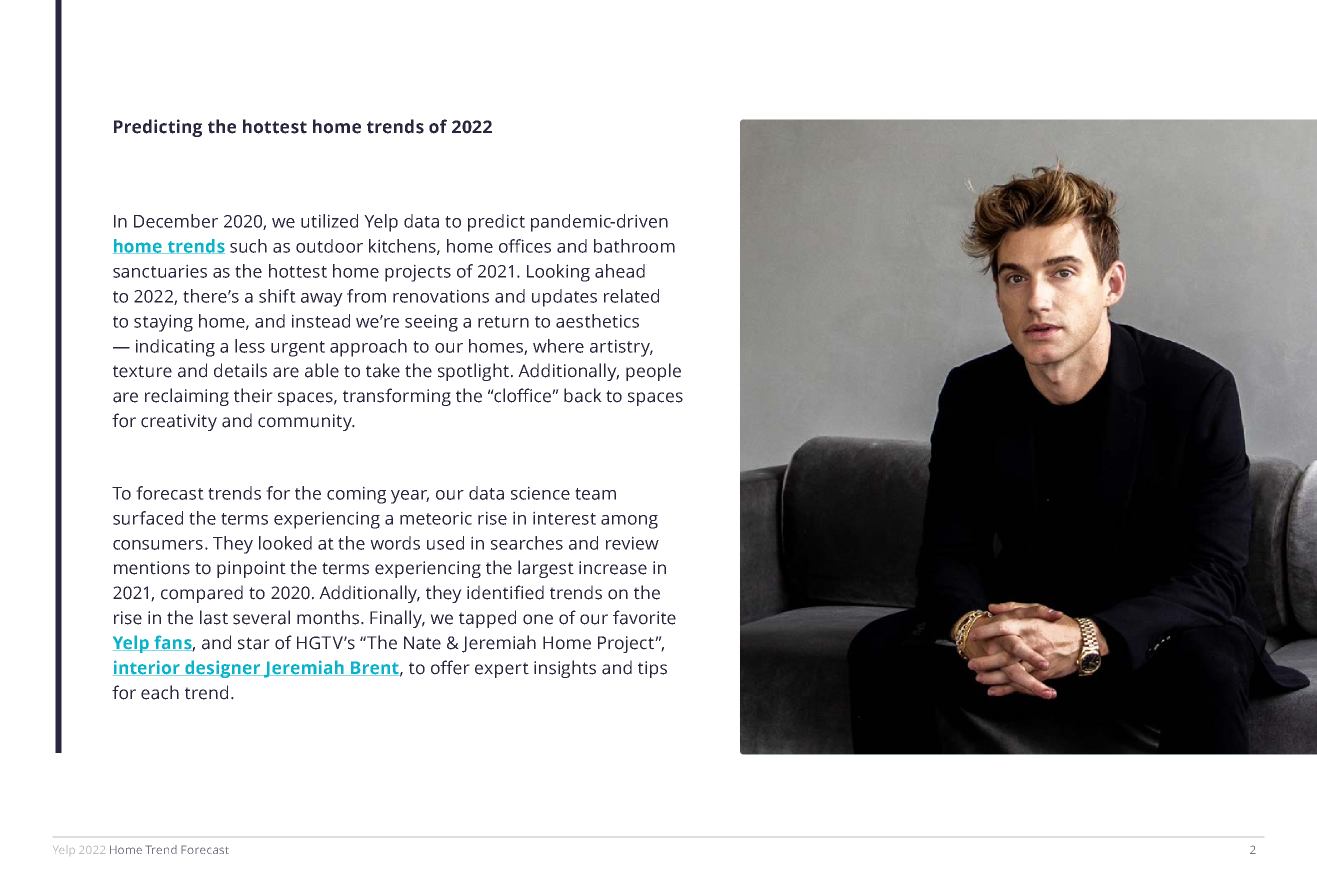  Describe the element at coordinates (564, 518) in the document. I see `interest` at that location.
